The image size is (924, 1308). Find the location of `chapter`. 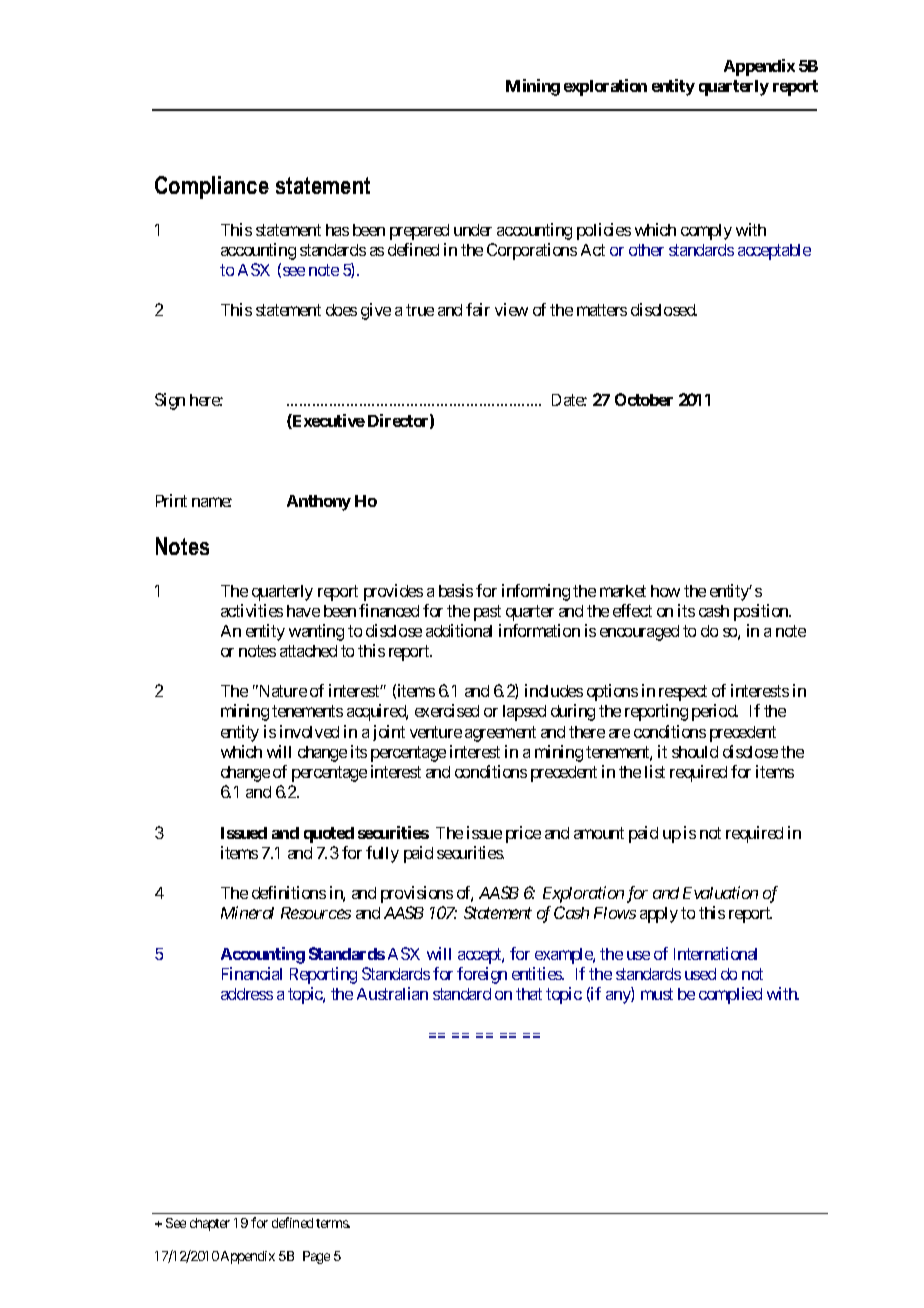

chapter is located at coordinates (210, 1224).
